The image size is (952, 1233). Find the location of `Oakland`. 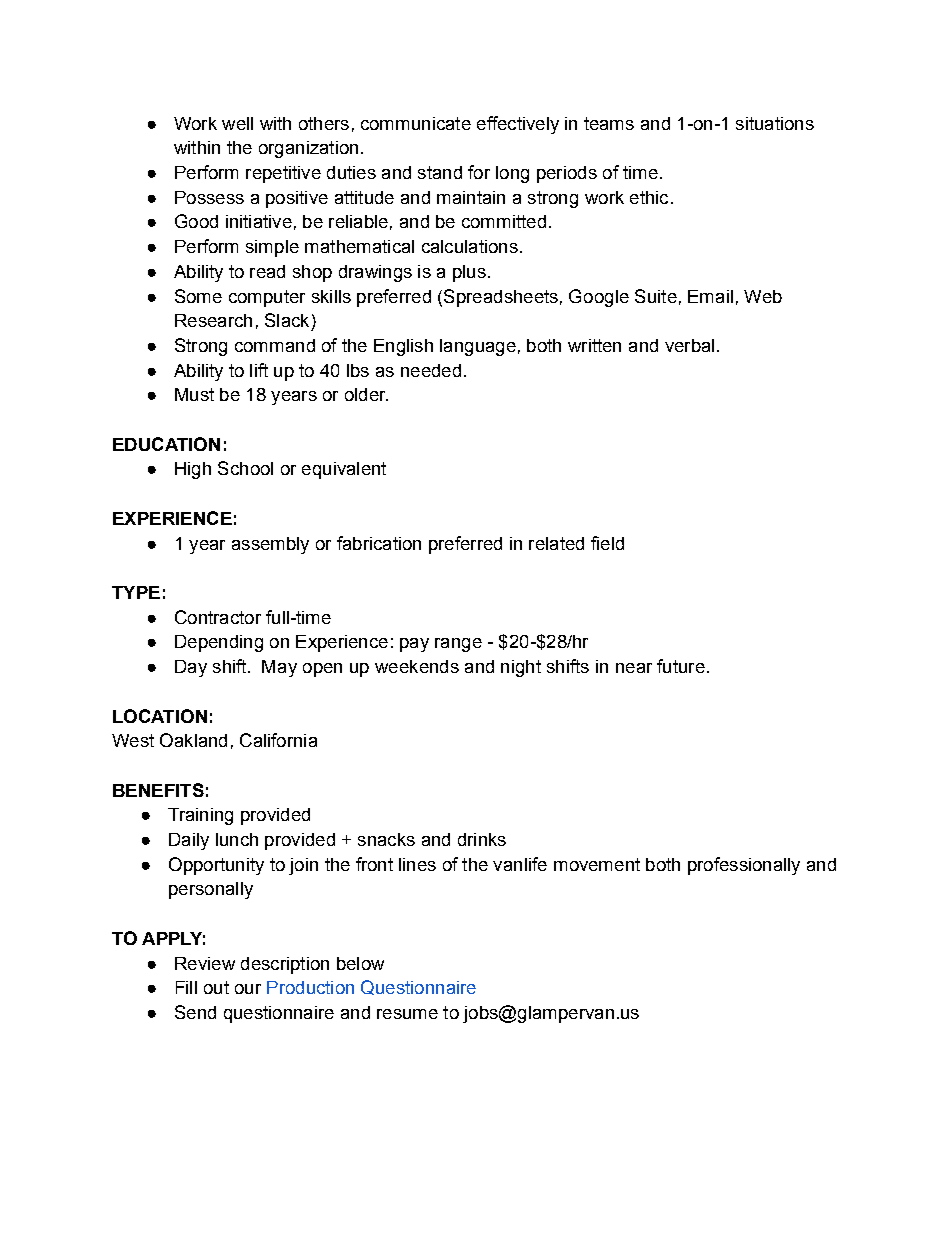

Oakland is located at coordinates (193, 740).
